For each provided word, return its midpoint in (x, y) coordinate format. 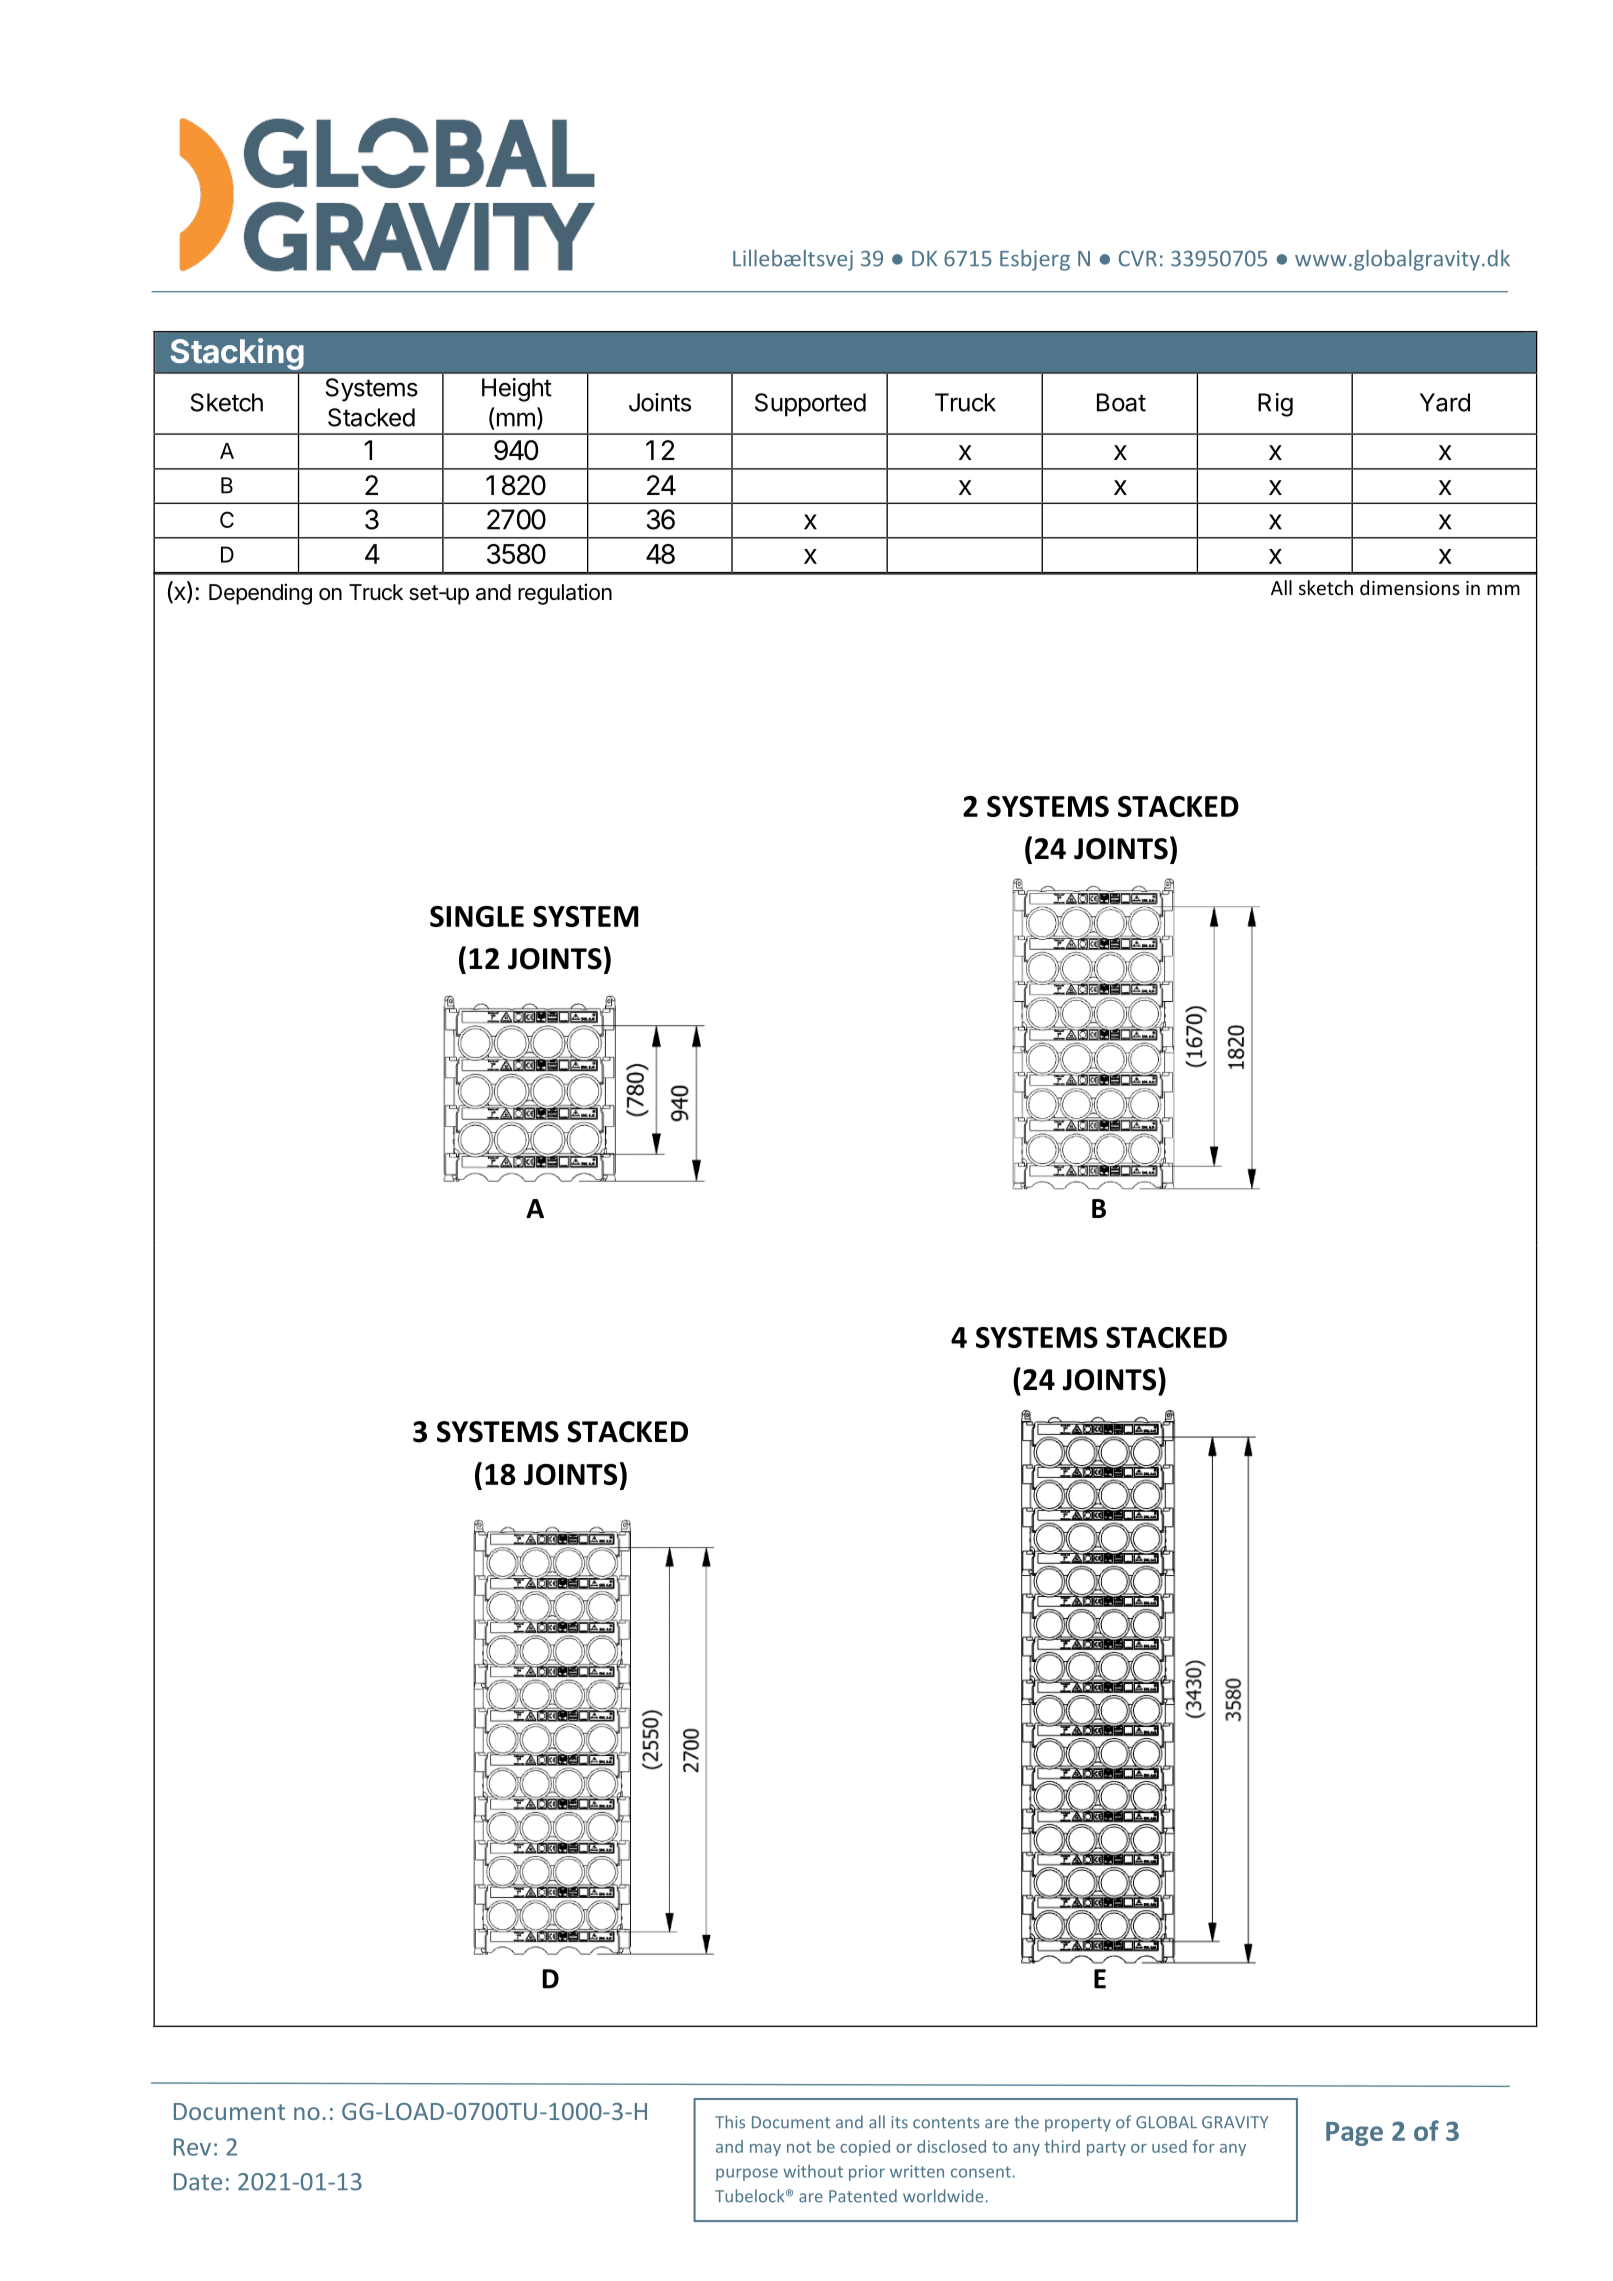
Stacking (237, 354)
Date (198, 2182)
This (730, 2122)
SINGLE (477, 916)
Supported (810, 405)
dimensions (1410, 587)
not (799, 2147)
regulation (565, 594)
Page (1354, 2134)
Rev (192, 2147)
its (899, 2122)
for (1203, 2146)
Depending (260, 594)
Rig (1275, 405)
